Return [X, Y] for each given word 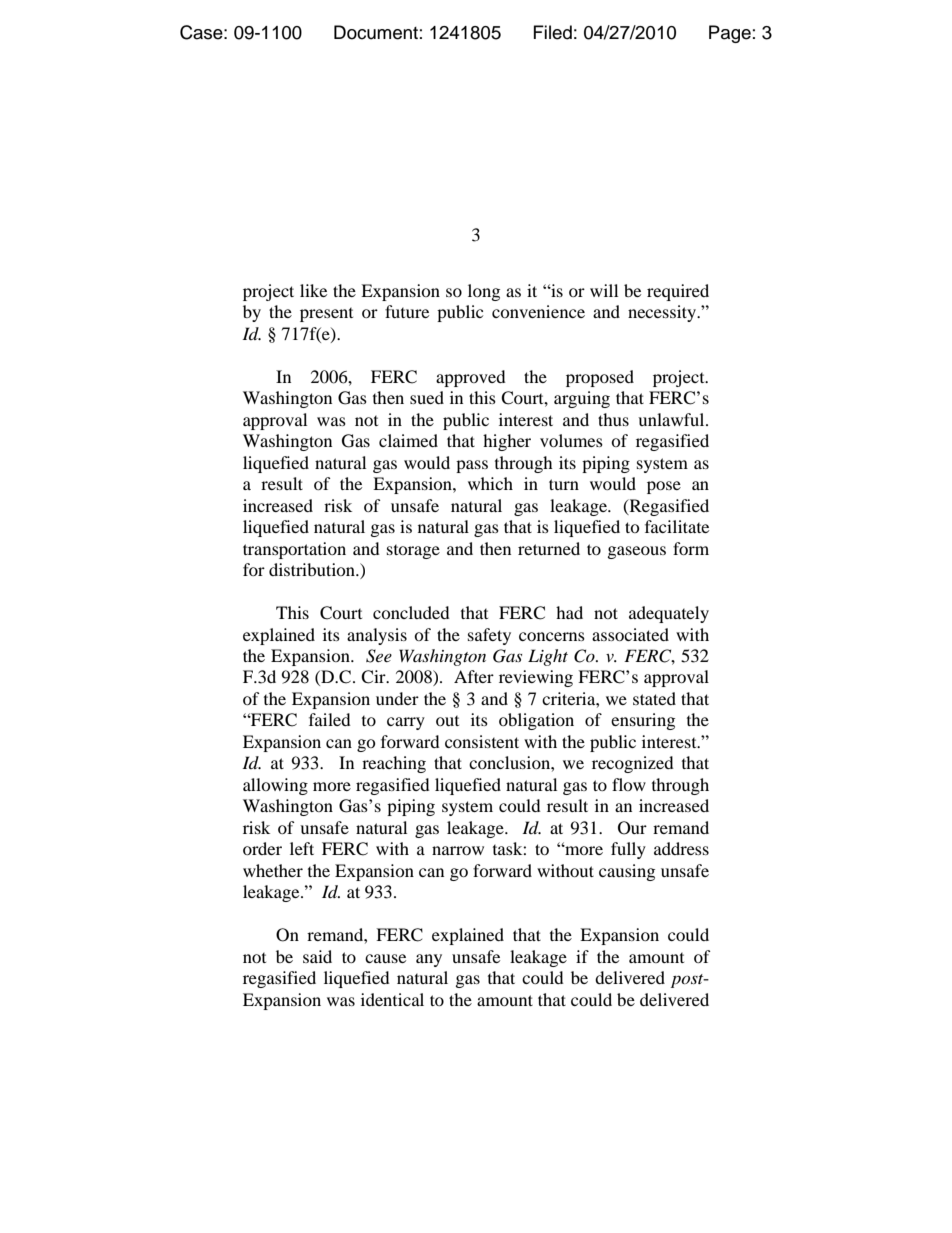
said [317, 956]
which [490, 483]
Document [376, 32]
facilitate [677, 526]
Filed [553, 32]
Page [730, 34]
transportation [294, 550]
